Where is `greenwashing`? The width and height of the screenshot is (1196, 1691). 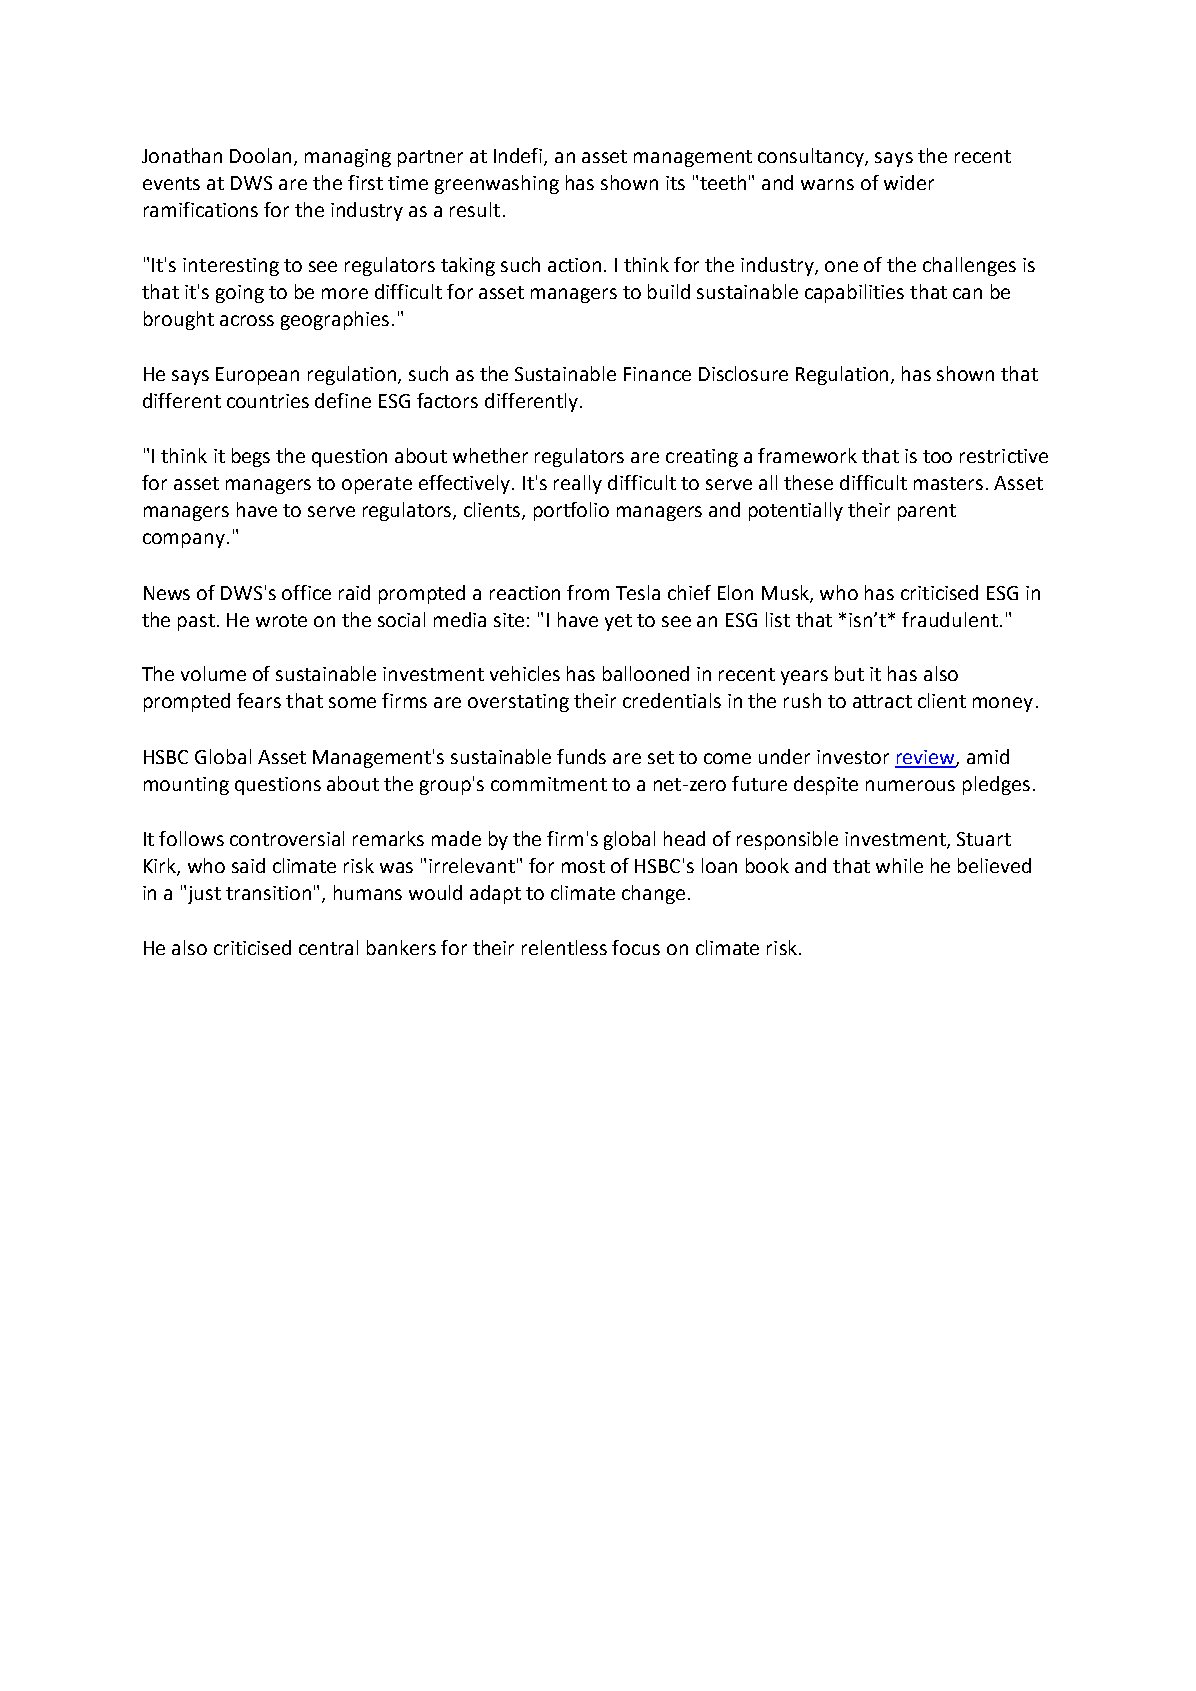
greenwashing is located at coordinates (497, 184).
